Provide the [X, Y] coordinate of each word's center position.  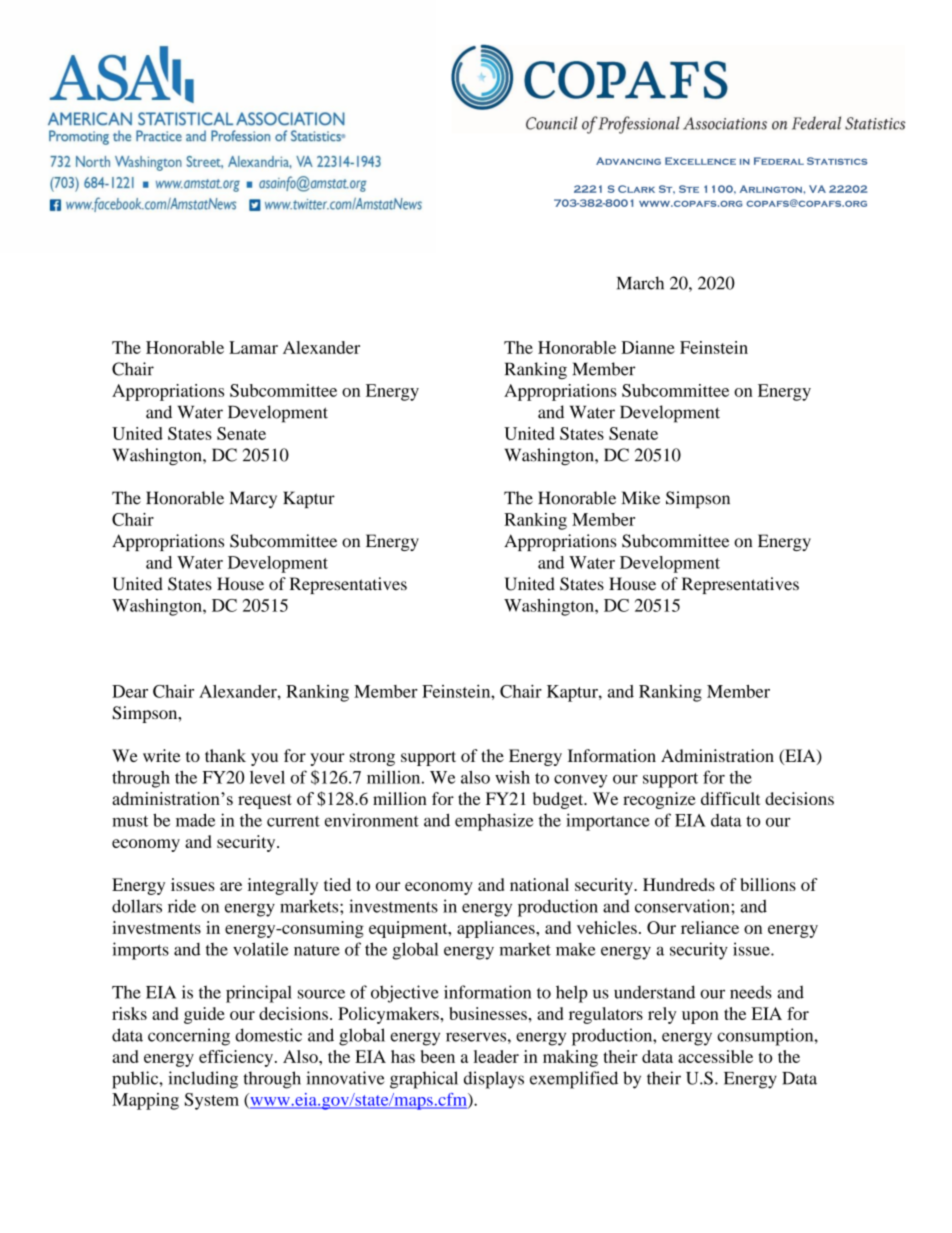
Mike [641, 498]
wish [512, 777]
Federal [779, 161]
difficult [730, 798]
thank [225, 755]
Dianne [648, 347]
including [203, 1080]
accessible [715, 1056]
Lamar [253, 347]
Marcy [253, 499]
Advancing [628, 161]
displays [494, 1080]
